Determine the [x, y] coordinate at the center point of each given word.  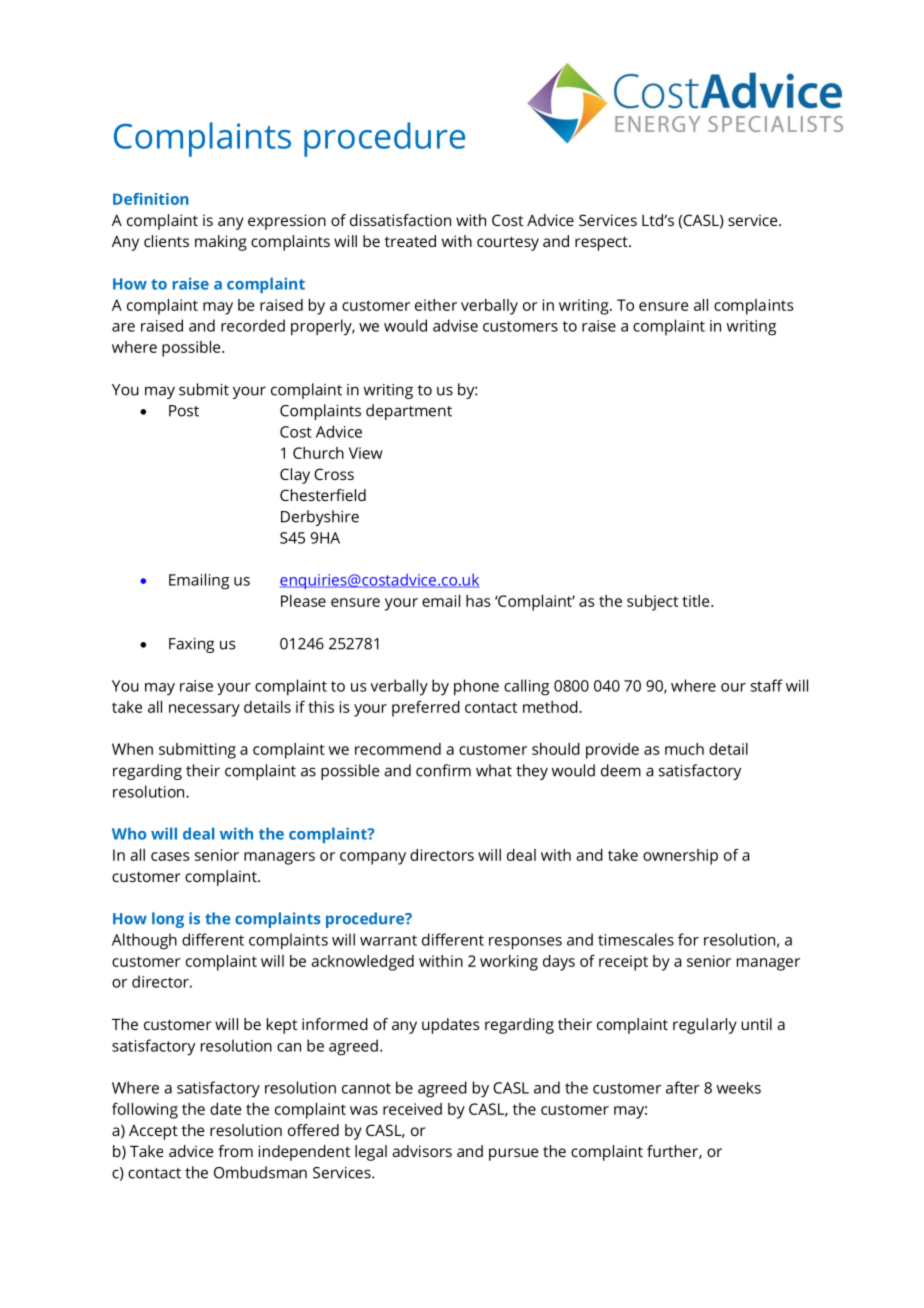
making [221, 243]
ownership [680, 857]
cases [170, 856]
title [697, 601]
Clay [295, 476]
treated [410, 241]
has [478, 601]
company [373, 858]
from [235, 1151]
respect [602, 243]
